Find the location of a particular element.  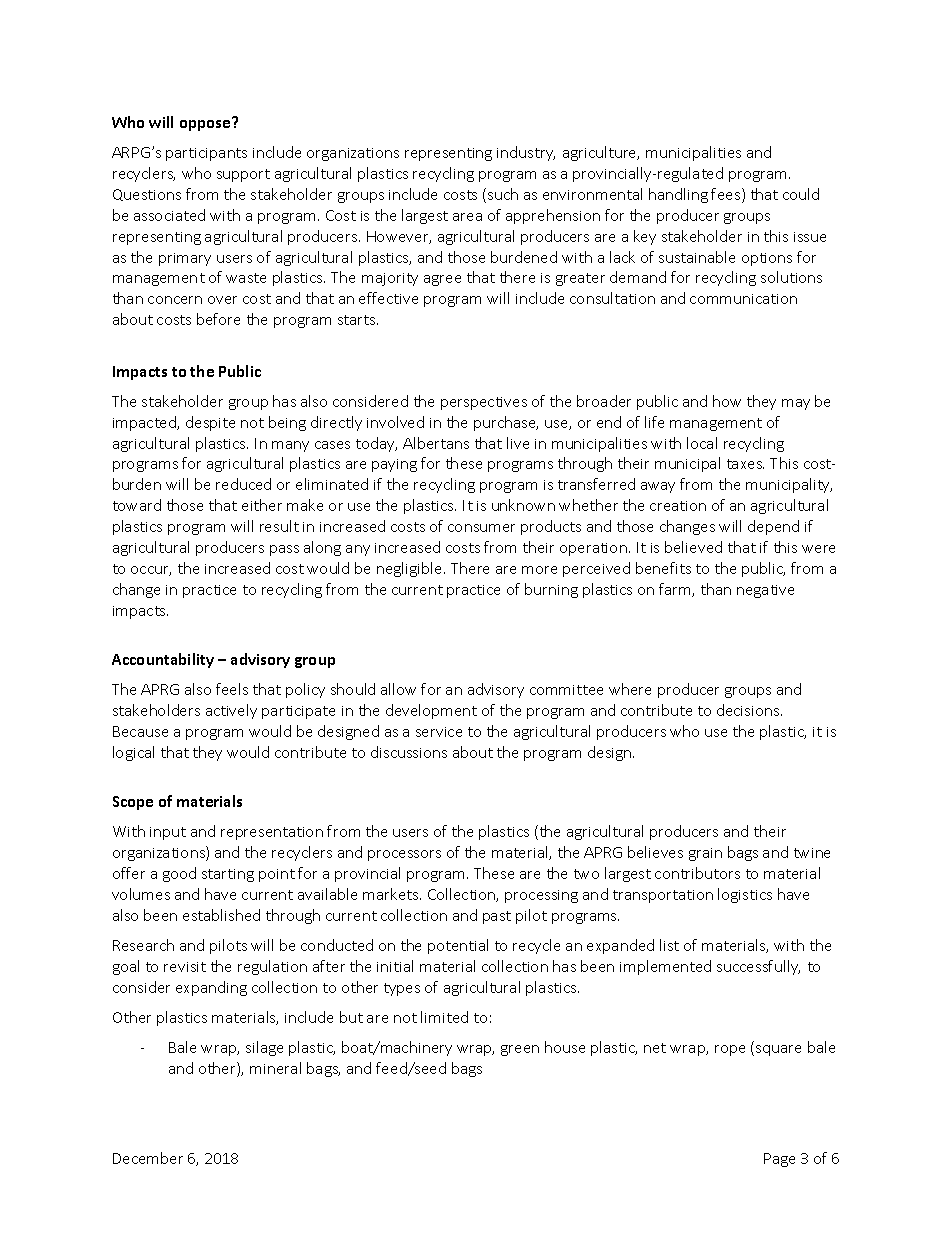

unknown is located at coordinates (523, 505).
